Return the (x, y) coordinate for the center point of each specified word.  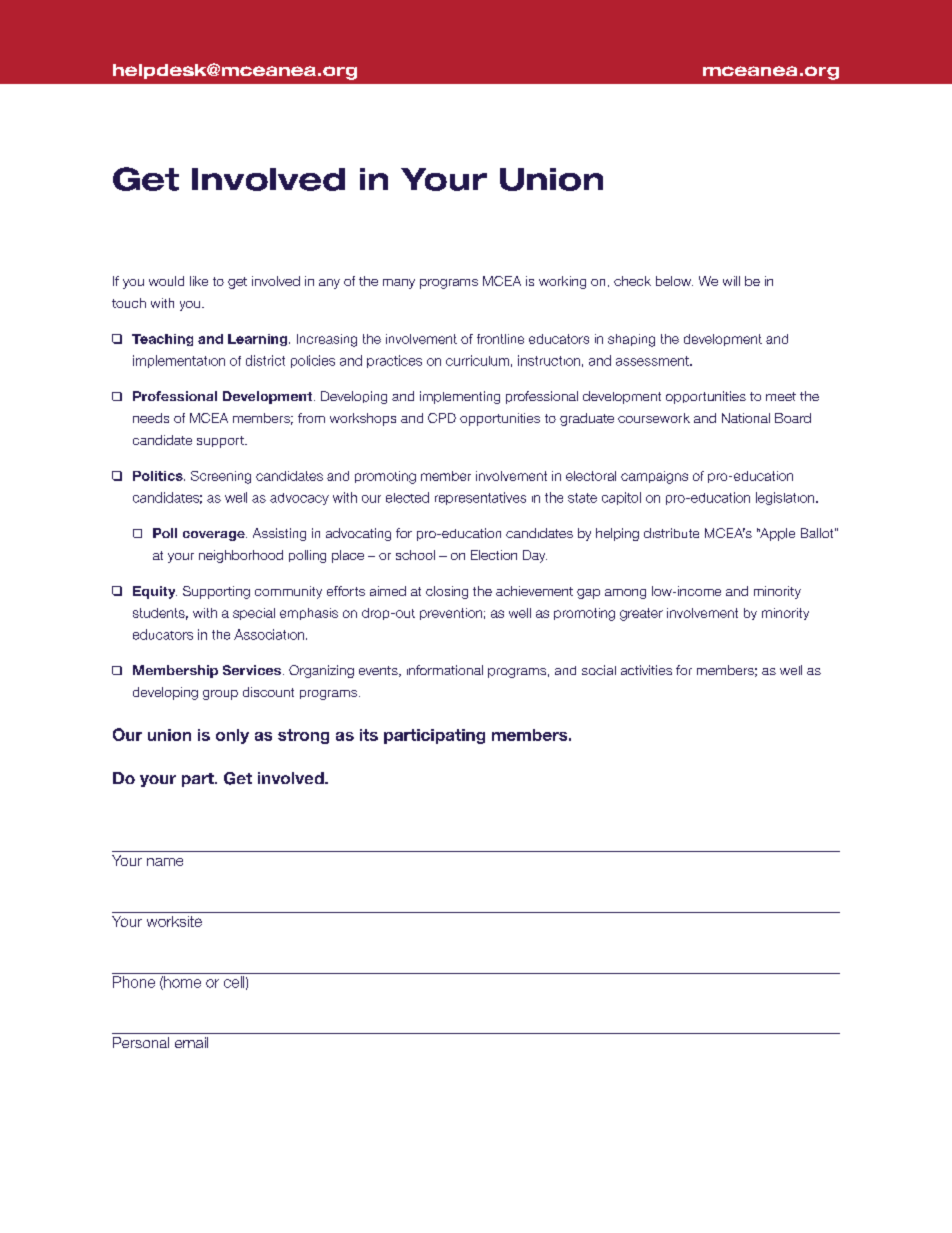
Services (252, 670)
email (191, 1042)
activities (646, 670)
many (399, 284)
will (731, 281)
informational (445, 670)
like (199, 281)
